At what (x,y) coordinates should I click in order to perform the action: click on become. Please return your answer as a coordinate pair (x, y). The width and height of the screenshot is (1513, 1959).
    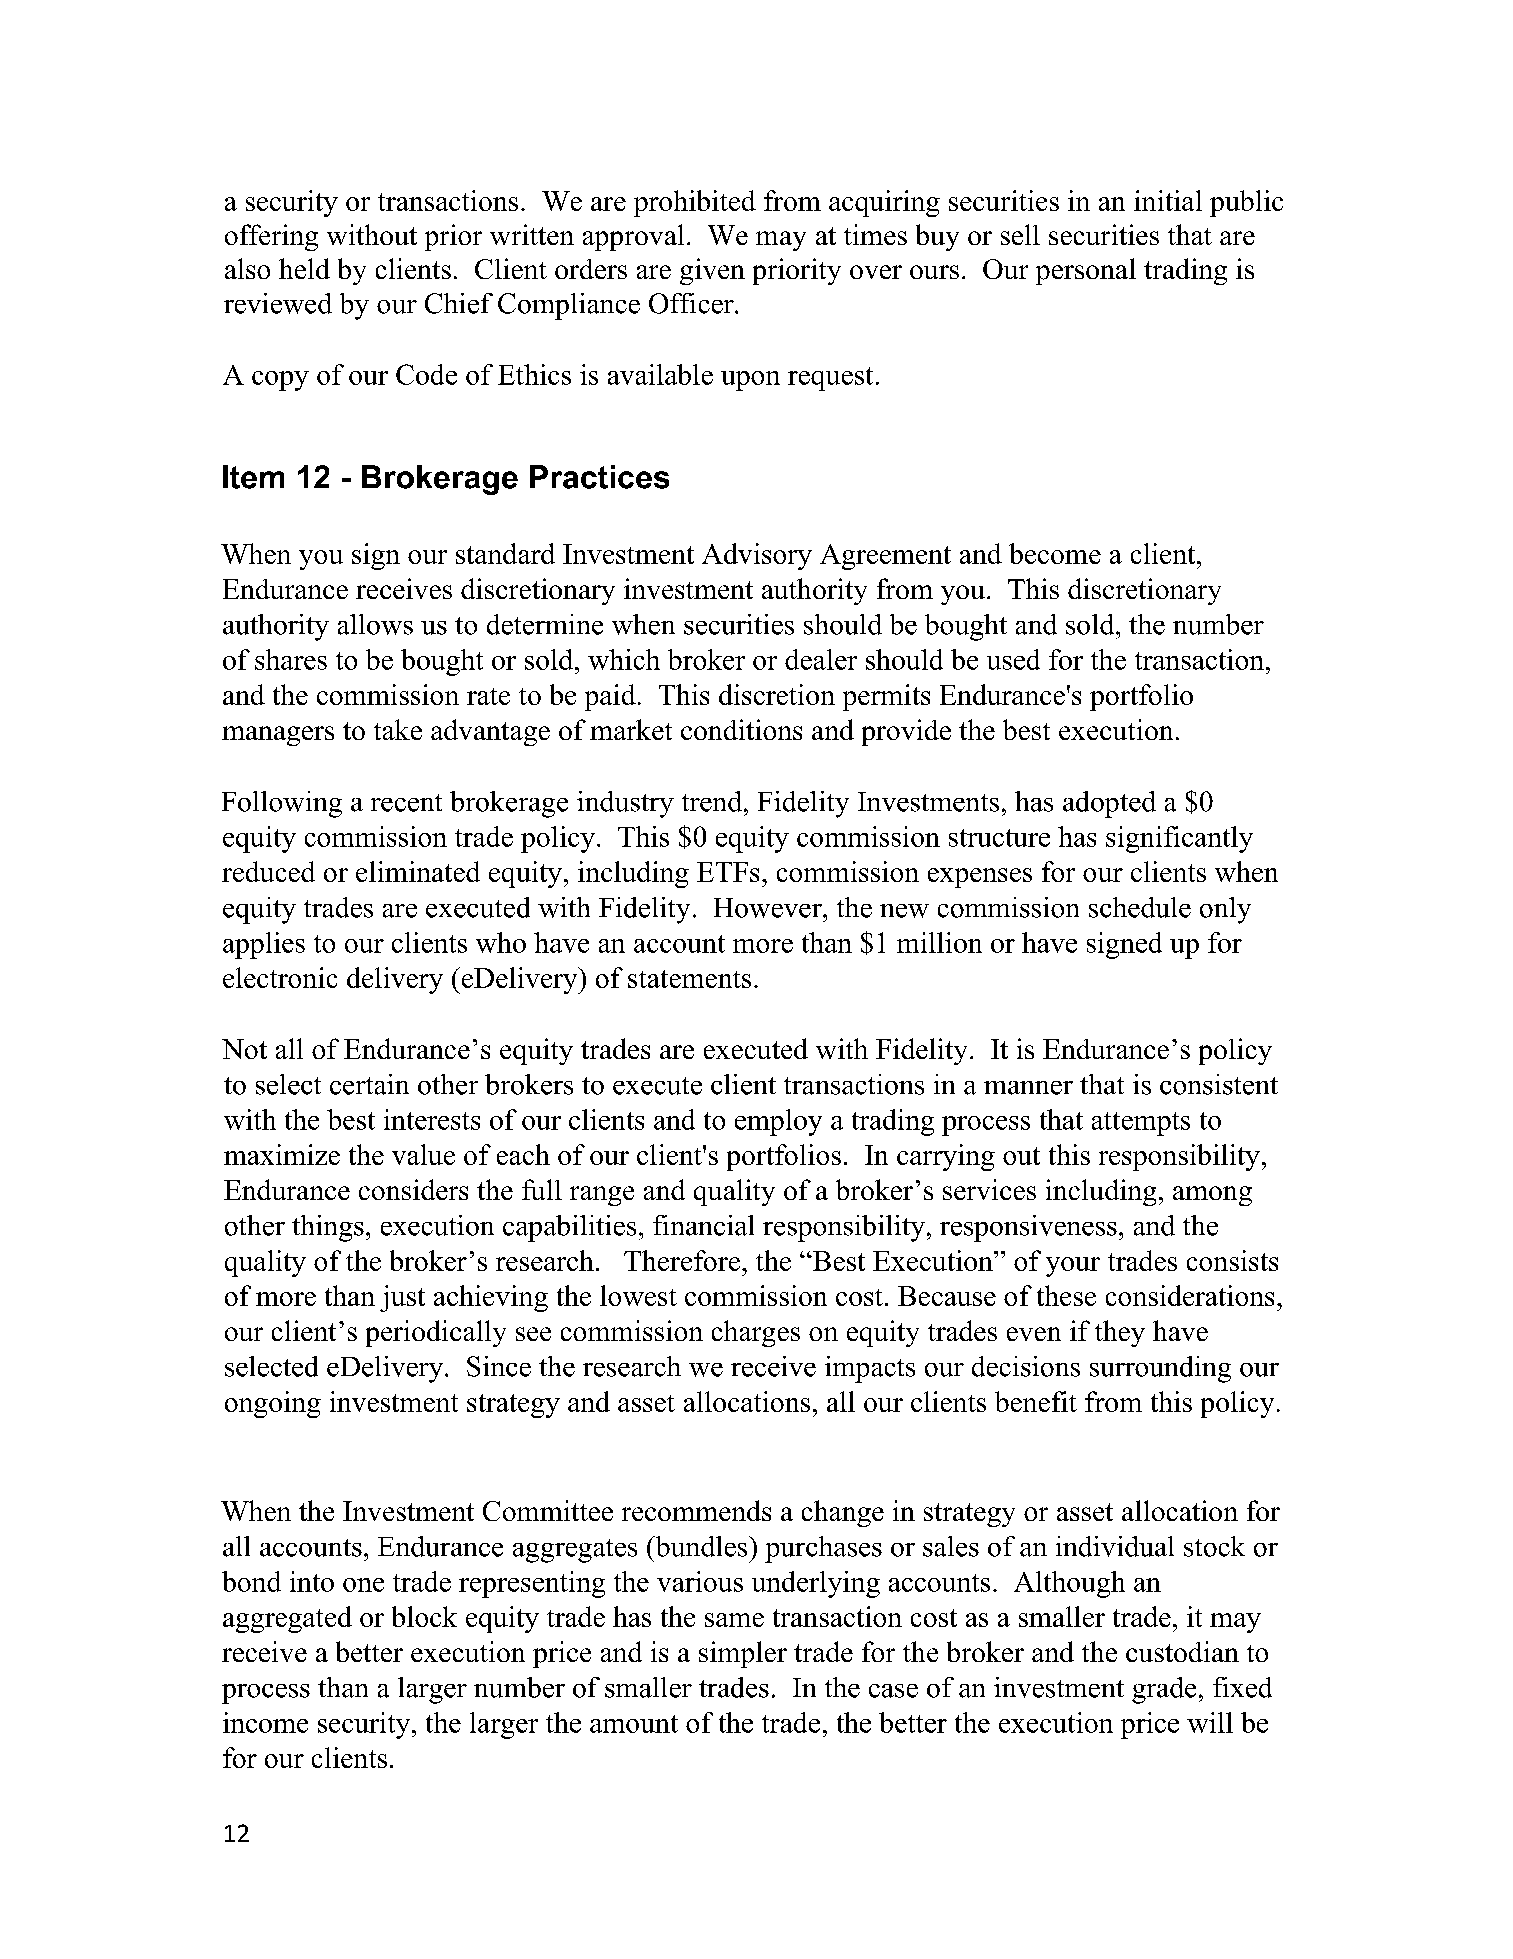
    Looking at the image, I should click on (1055, 553).
